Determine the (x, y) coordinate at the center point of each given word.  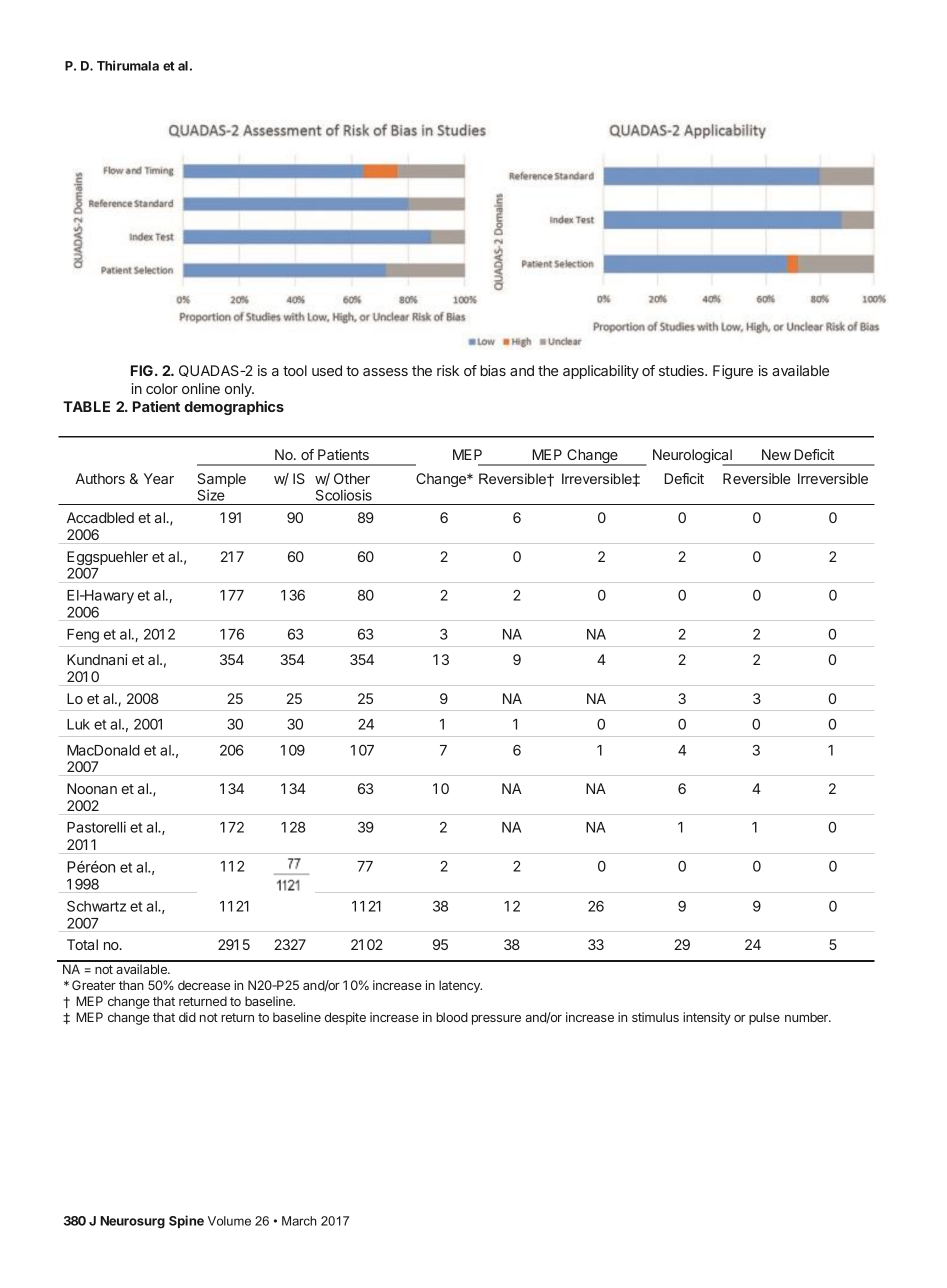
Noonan (92, 788)
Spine (186, 1221)
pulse (764, 1018)
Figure (733, 372)
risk (448, 370)
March (299, 1221)
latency (460, 986)
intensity (707, 1018)
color (162, 388)
